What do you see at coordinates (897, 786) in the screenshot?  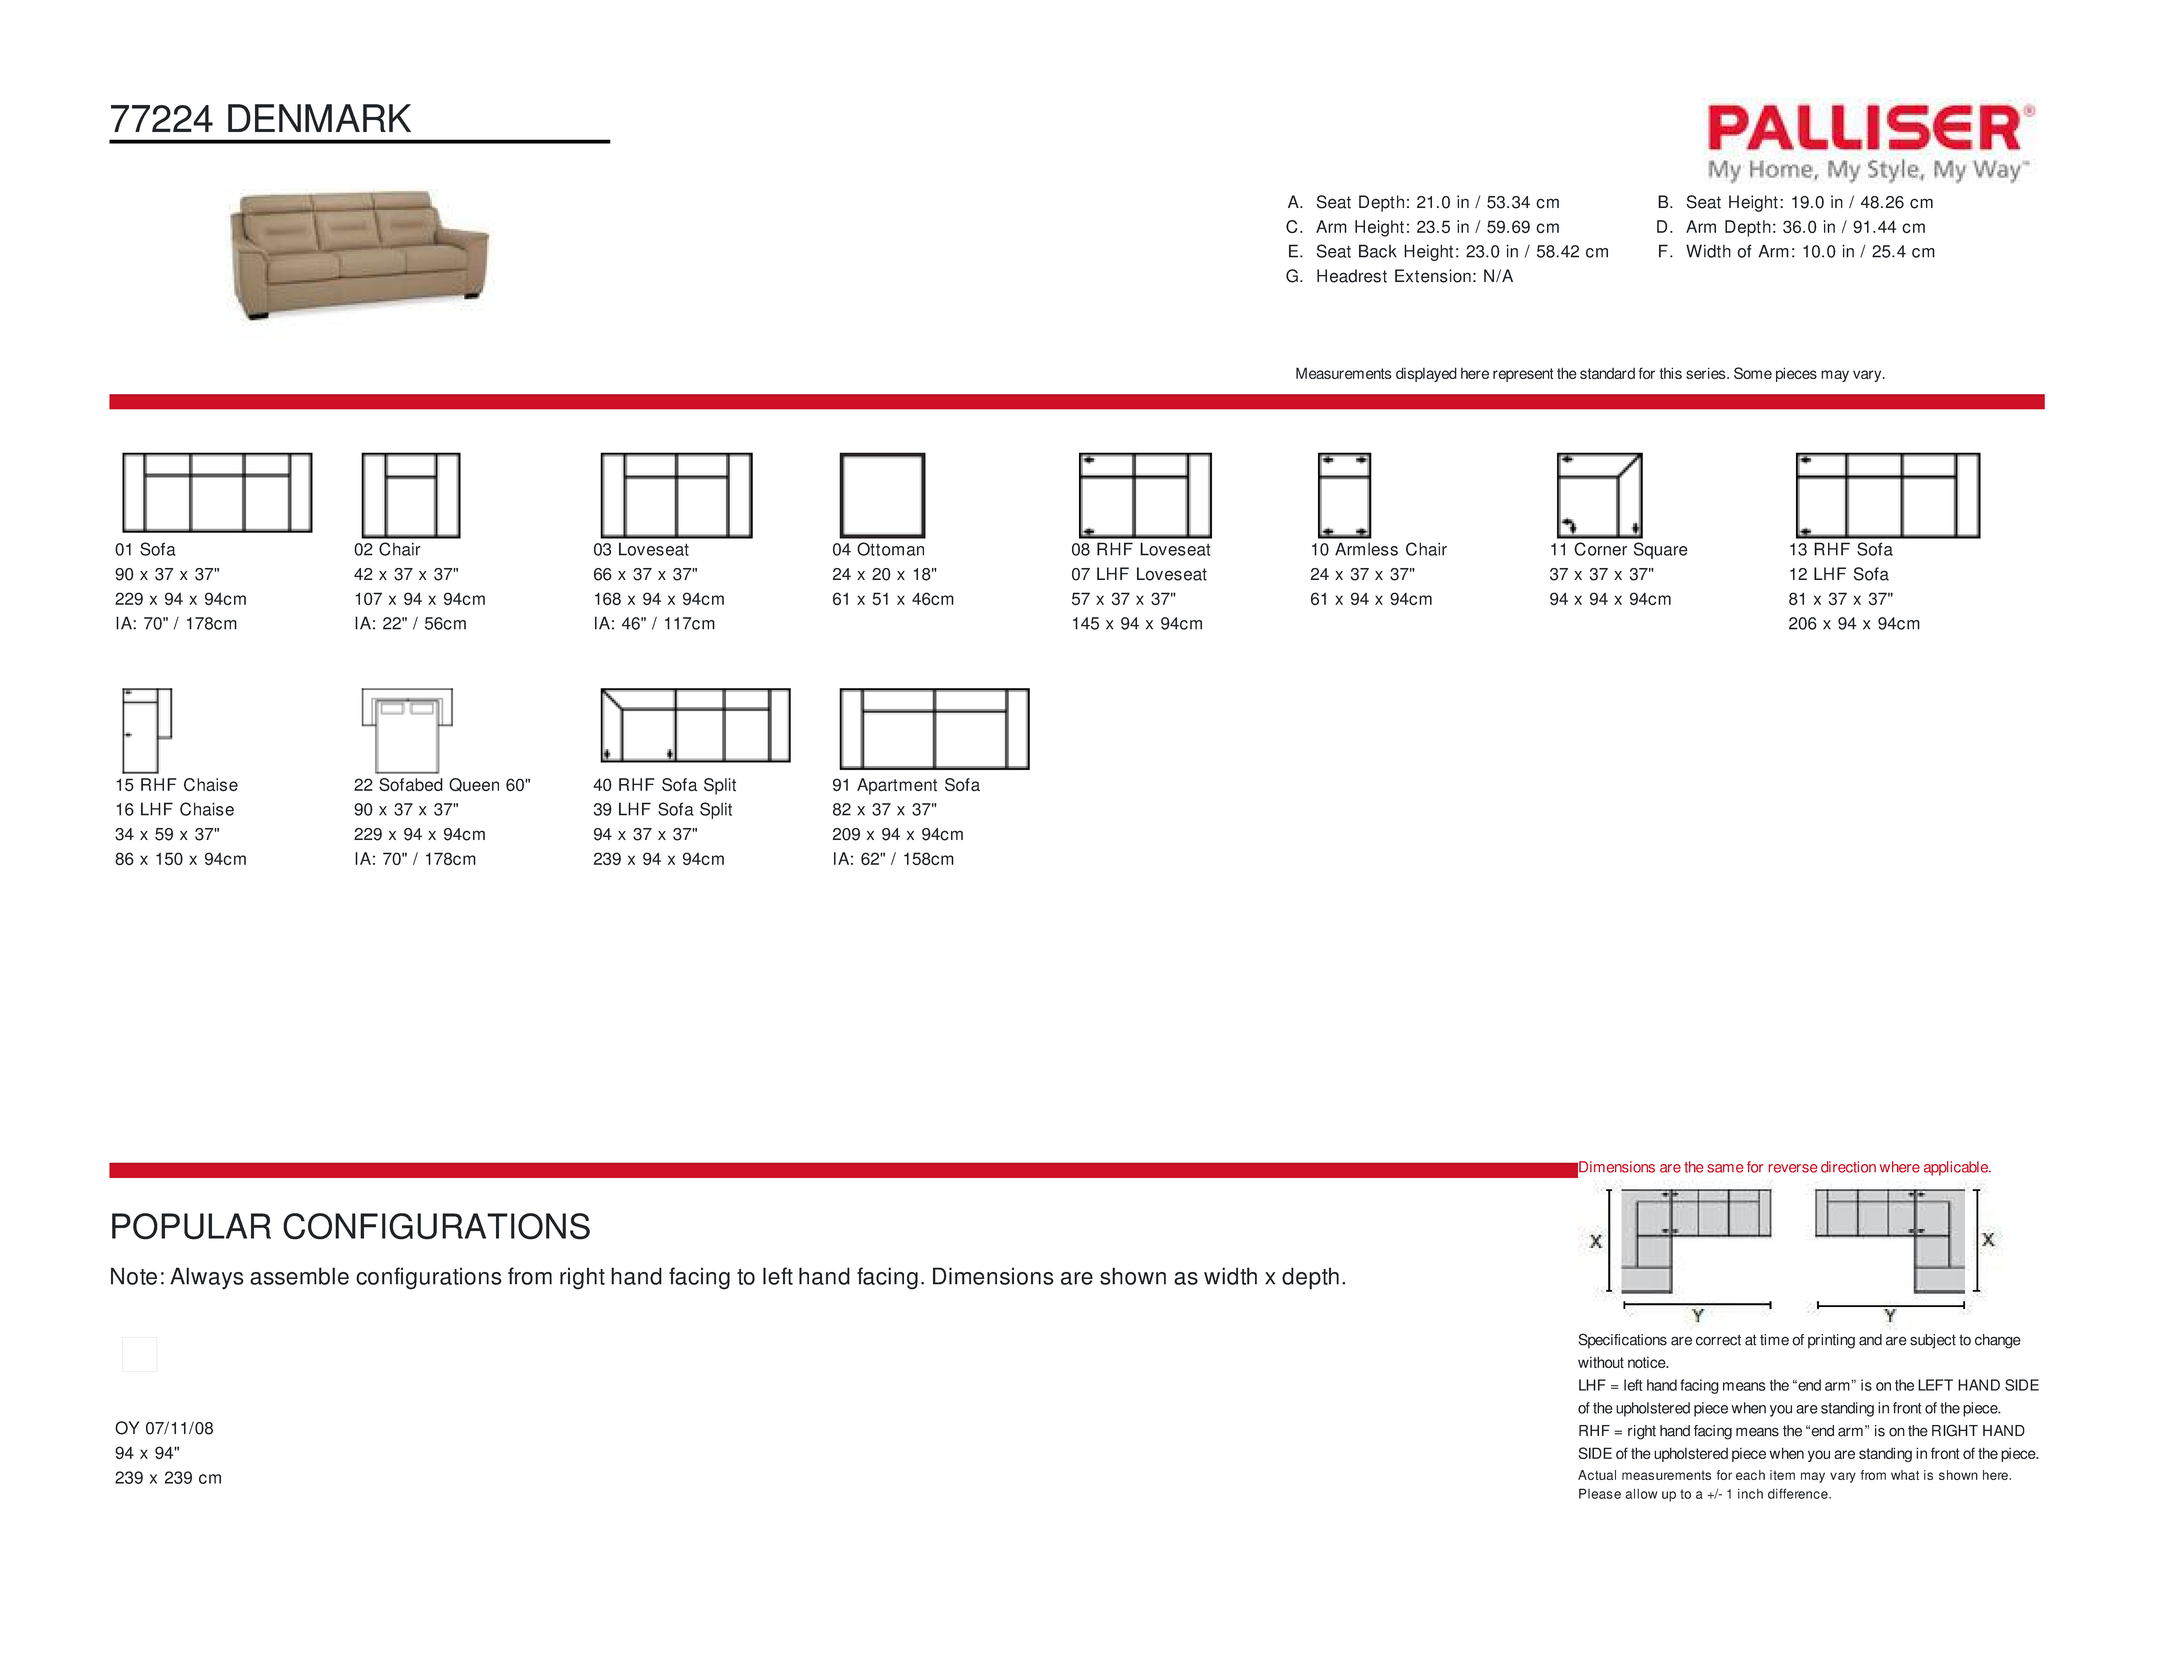 I see `Apartment` at bounding box center [897, 786].
